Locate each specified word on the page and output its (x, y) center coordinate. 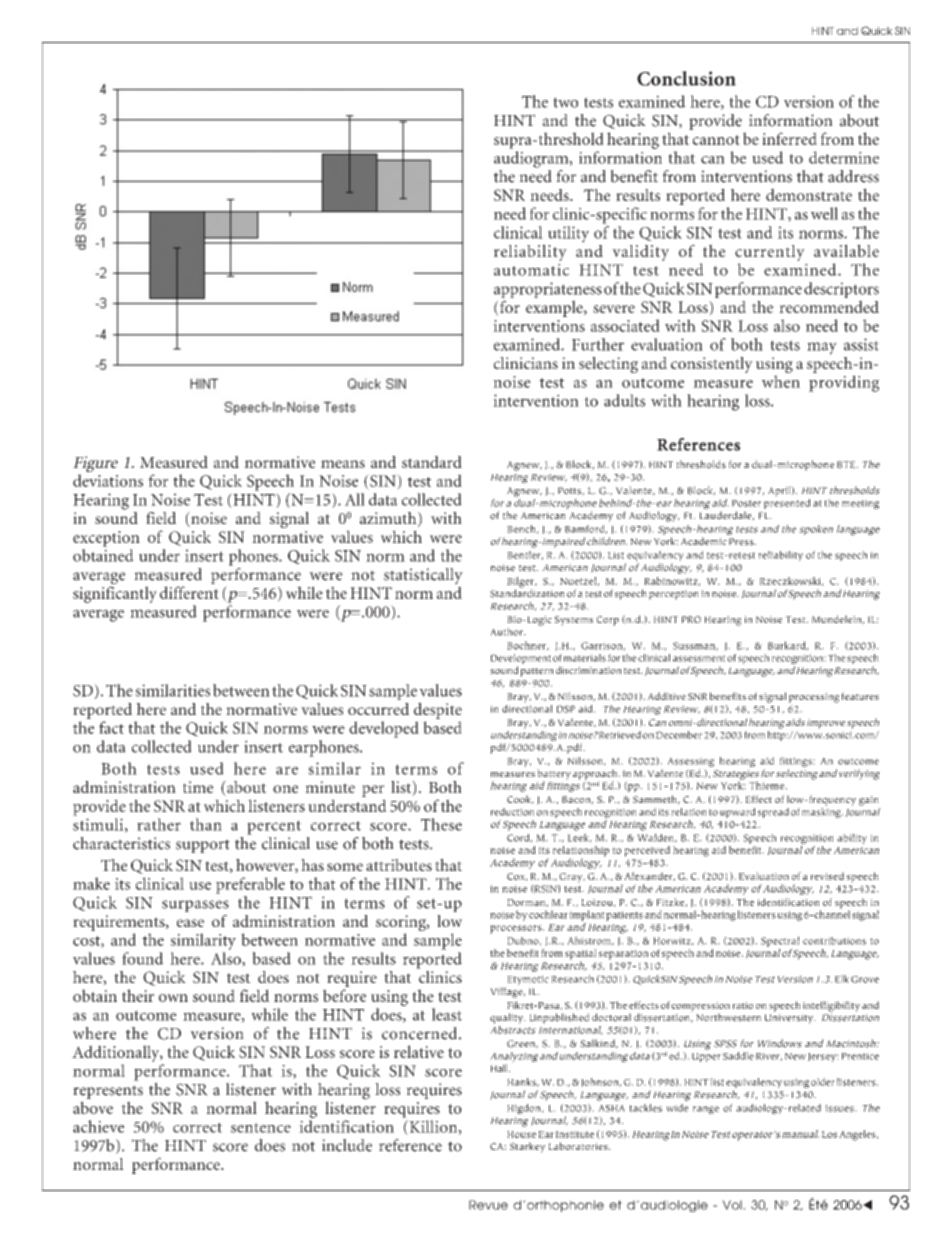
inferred (789, 138)
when (781, 381)
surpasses (195, 906)
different (189, 592)
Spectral (780, 941)
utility (568, 234)
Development (521, 660)
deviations (108, 480)
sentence (261, 1128)
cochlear (548, 914)
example (555, 308)
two (565, 102)
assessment (699, 658)
